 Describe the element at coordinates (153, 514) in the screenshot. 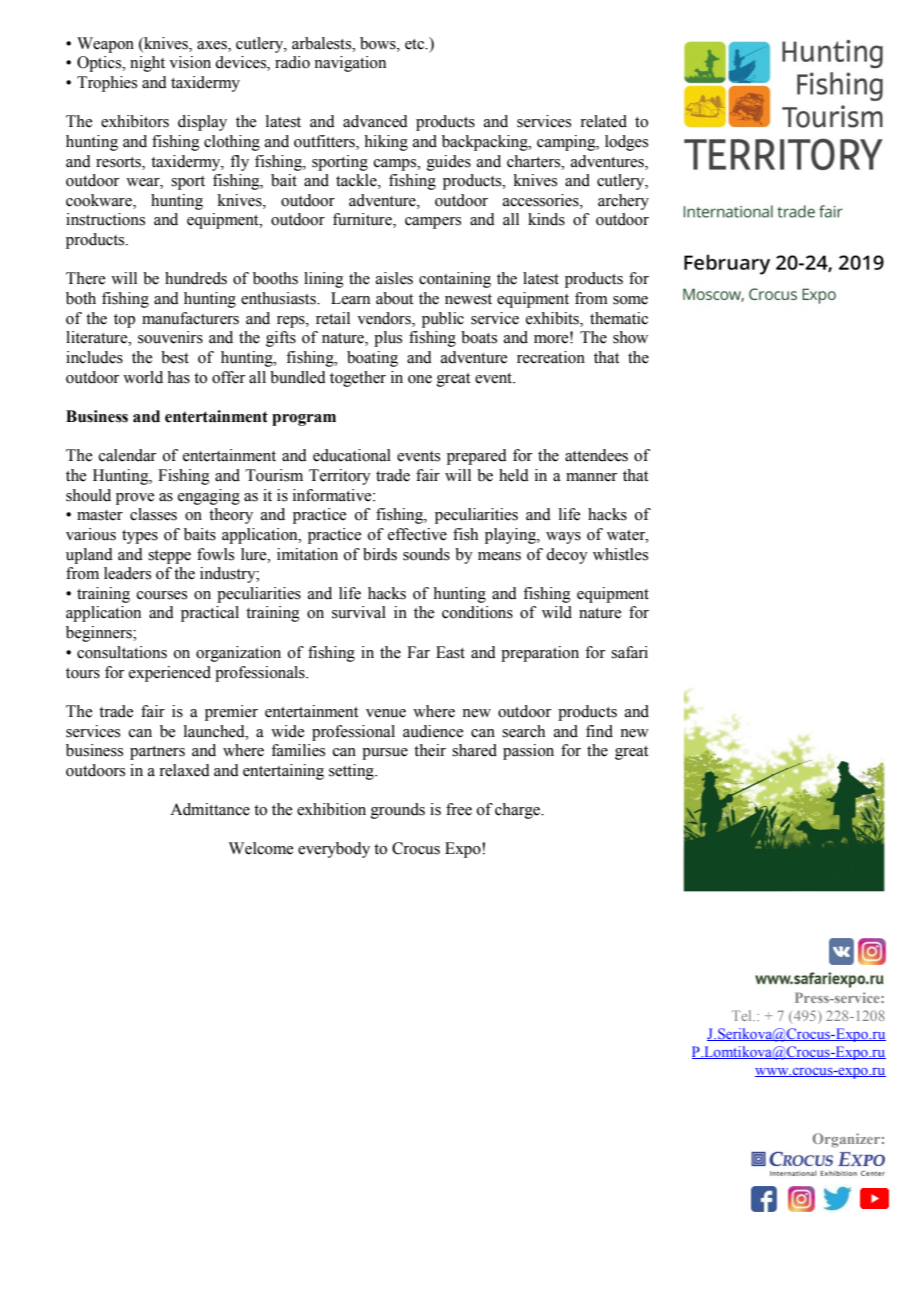

I see `classes` at that location.
